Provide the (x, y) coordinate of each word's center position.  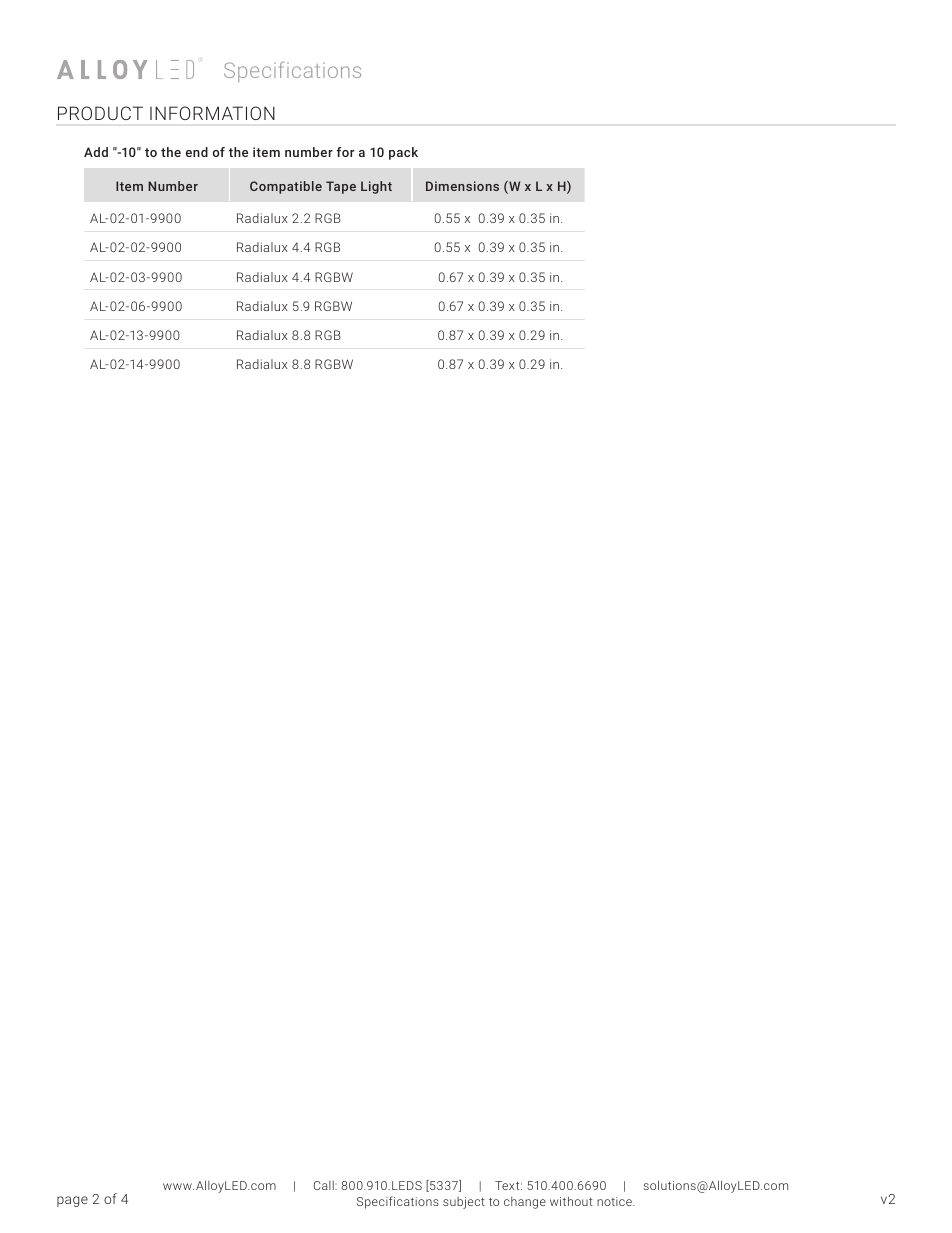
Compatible (286, 187)
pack (403, 153)
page (72, 1201)
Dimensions (462, 186)
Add (96, 152)
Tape (341, 187)
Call (325, 1185)
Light (376, 187)
